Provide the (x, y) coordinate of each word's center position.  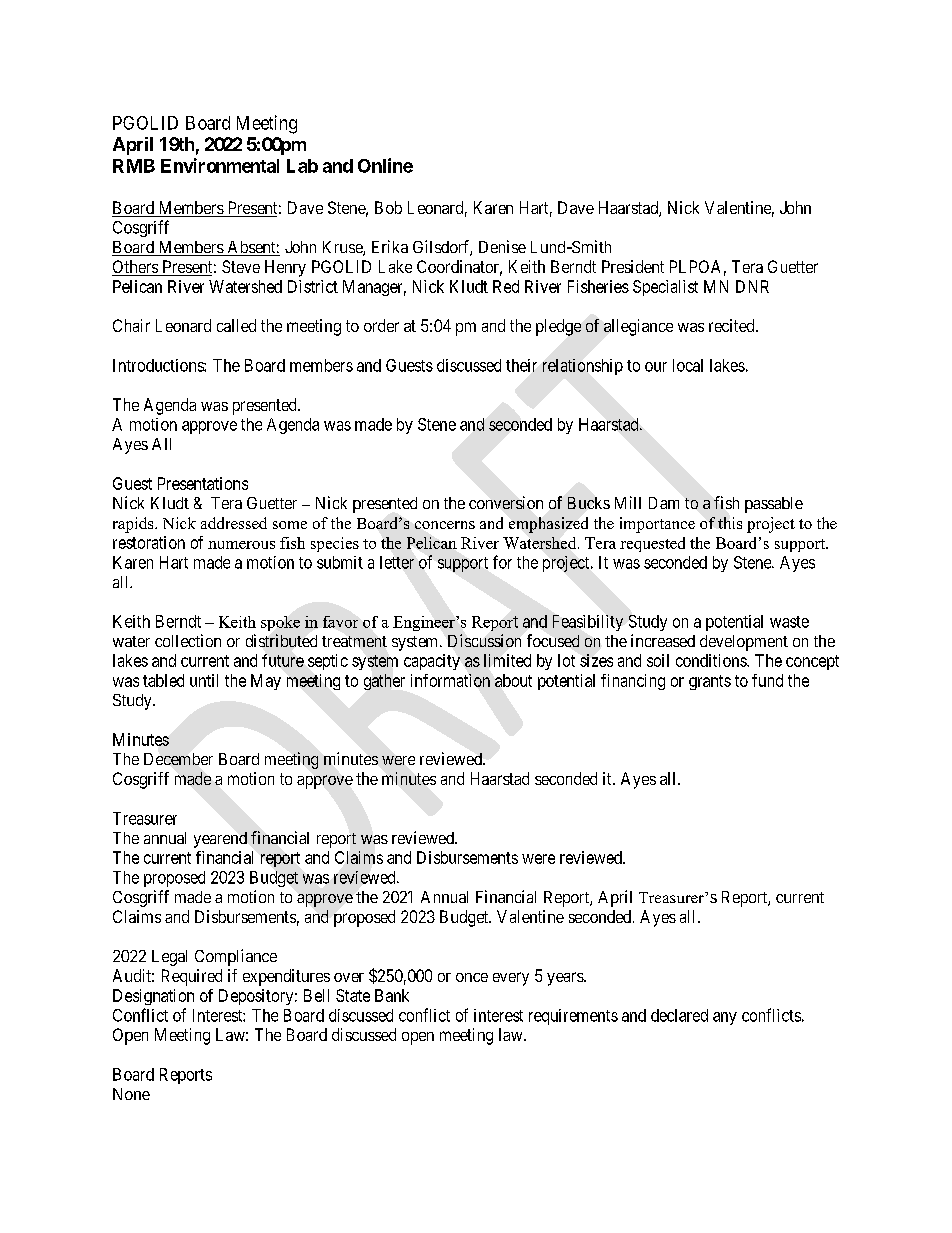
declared (679, 1015)
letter (397, 562)
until (204, 680)
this (730, 523)
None (131, 1094)
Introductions (159, 365)
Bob (388, 207)
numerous (241, 545)
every (511, 979)
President (633, 266)
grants (710, 682)
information (450, 680)
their (521, 365)
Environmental (220, 165)
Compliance (236, 957)
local (688, 365)
